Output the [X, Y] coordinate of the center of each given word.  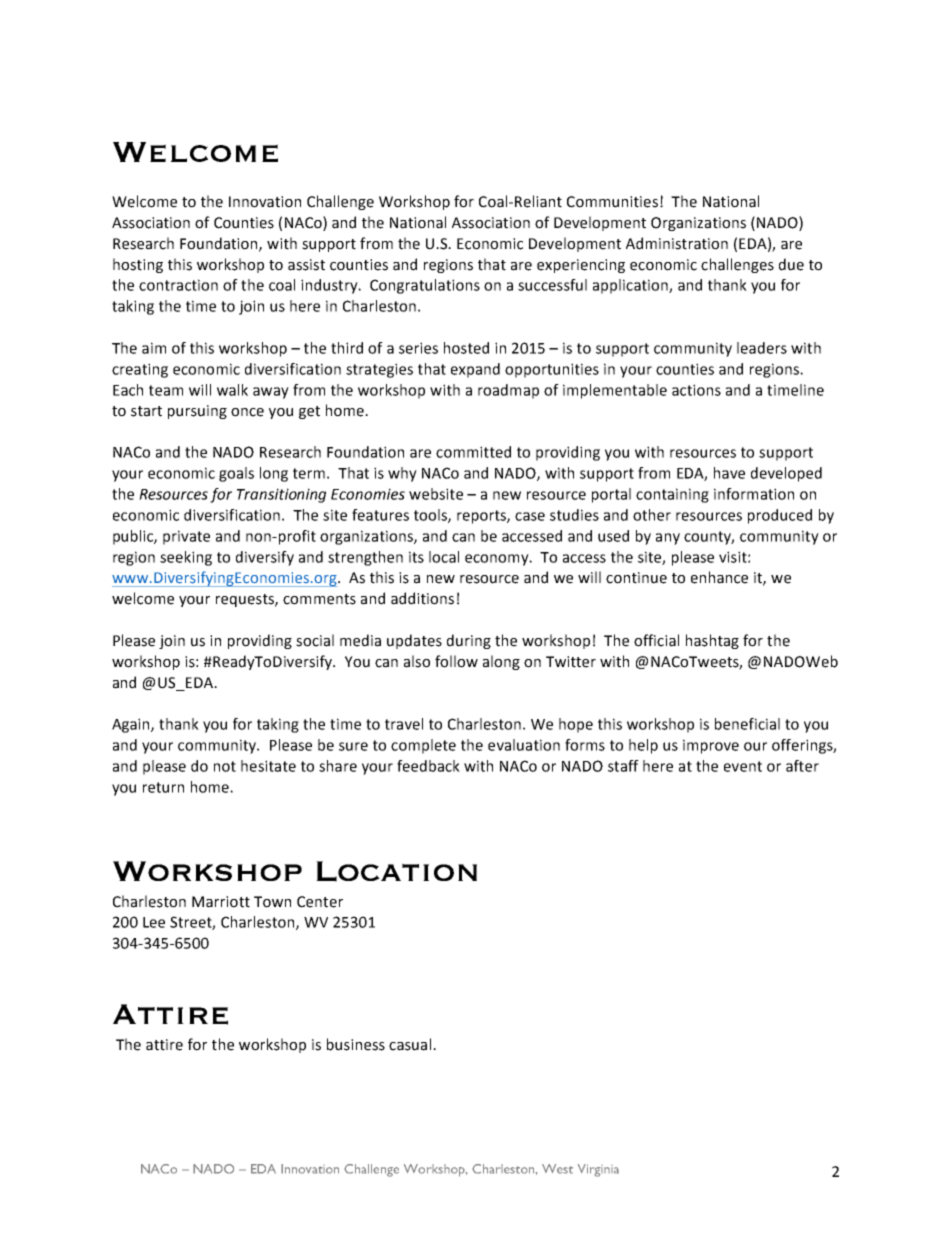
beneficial [747, 724]
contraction [178, 285]
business [356, 1044]
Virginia [598, 1170]
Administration [677, 243]
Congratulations [425, 286]
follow [456, 661]
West [557, 1169]
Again [132, 725]
